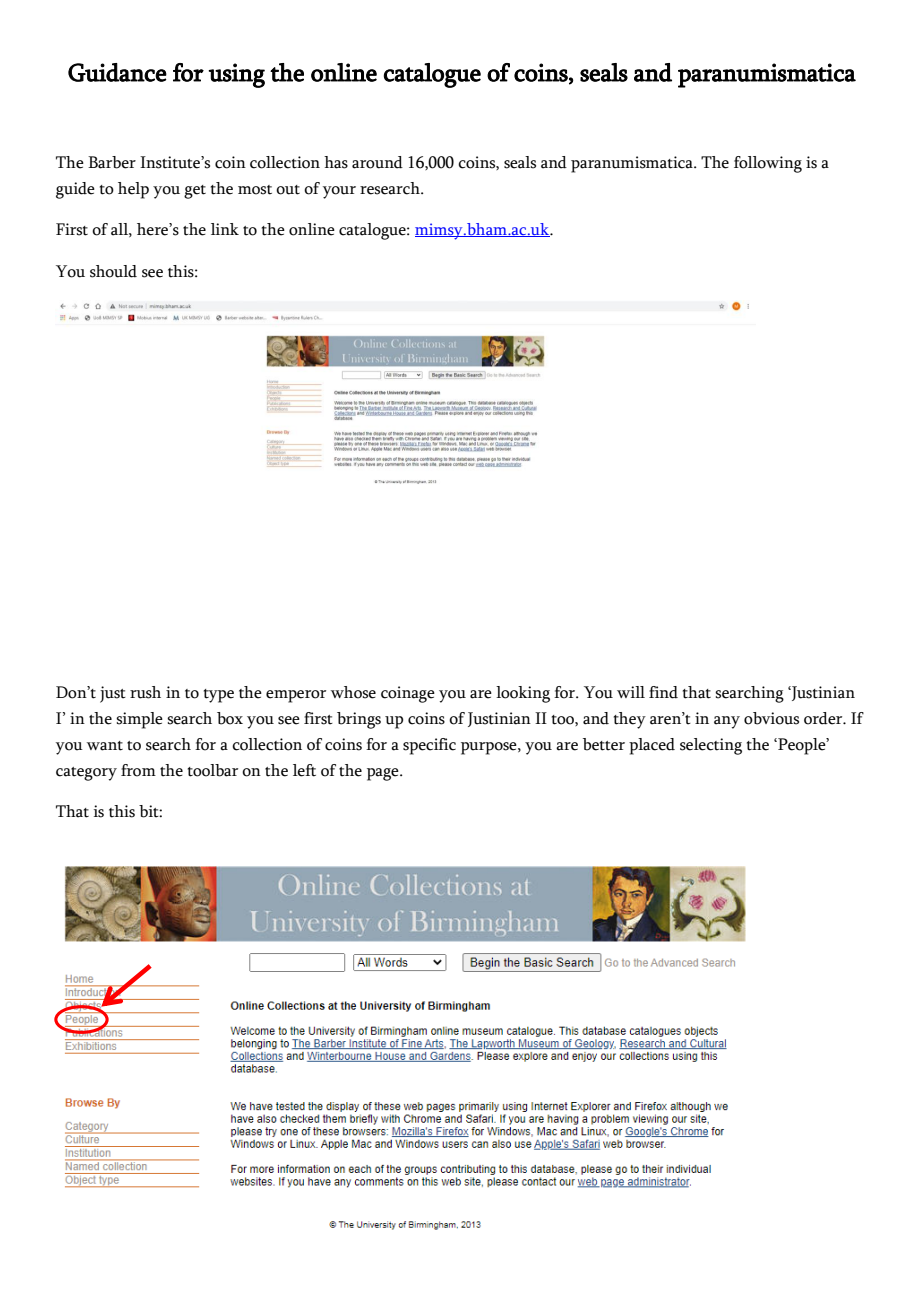 This document has width=924, height=1308. What do you see at coordinates (377, 162) in the document?
I see `around` at bounding box center [377, 162].
